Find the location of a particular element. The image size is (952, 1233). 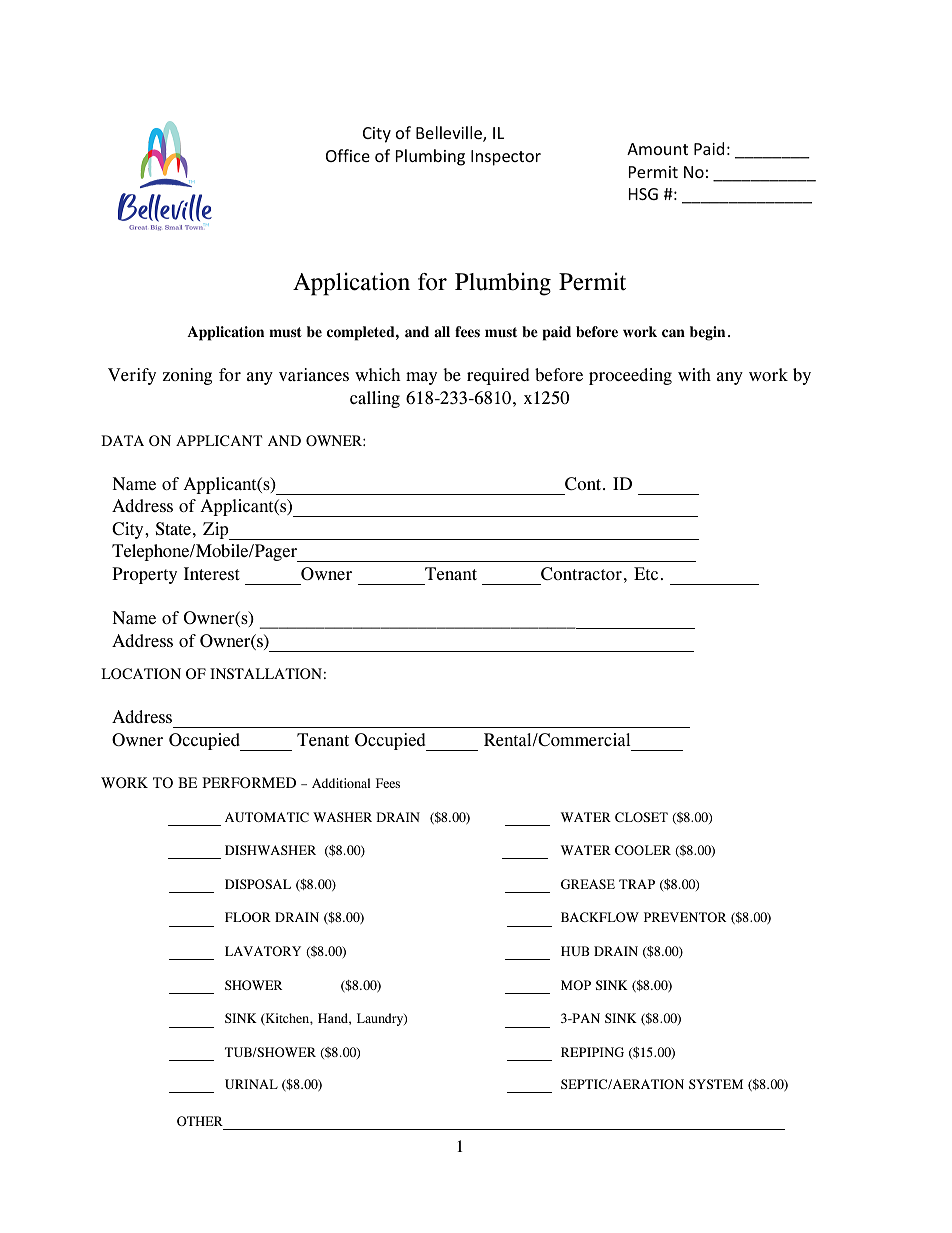

Amount is located at coordinates (657, 149).
